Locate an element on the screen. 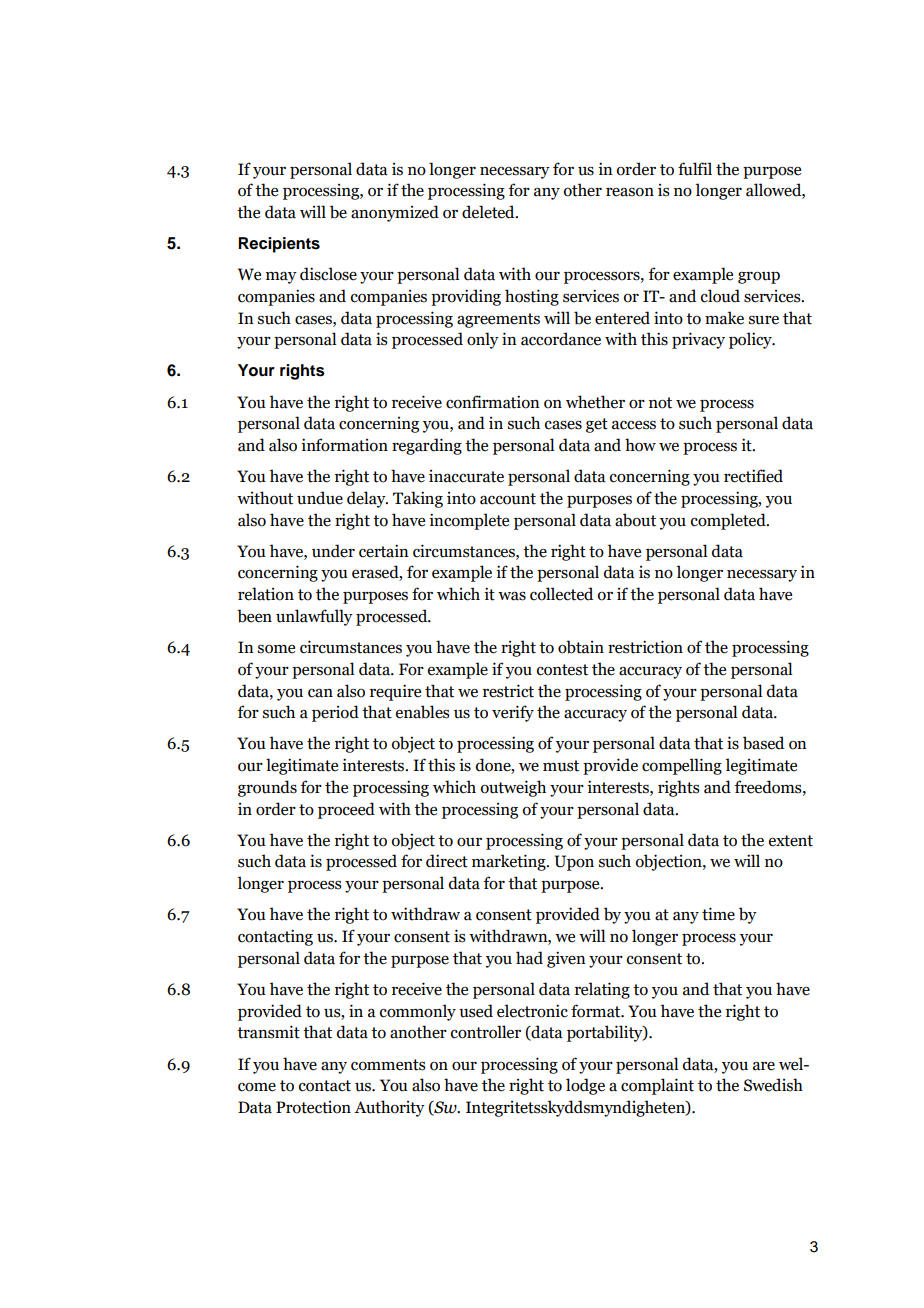 The image size is (924, 1308). lodge is located at coordinates (585, 1086).
